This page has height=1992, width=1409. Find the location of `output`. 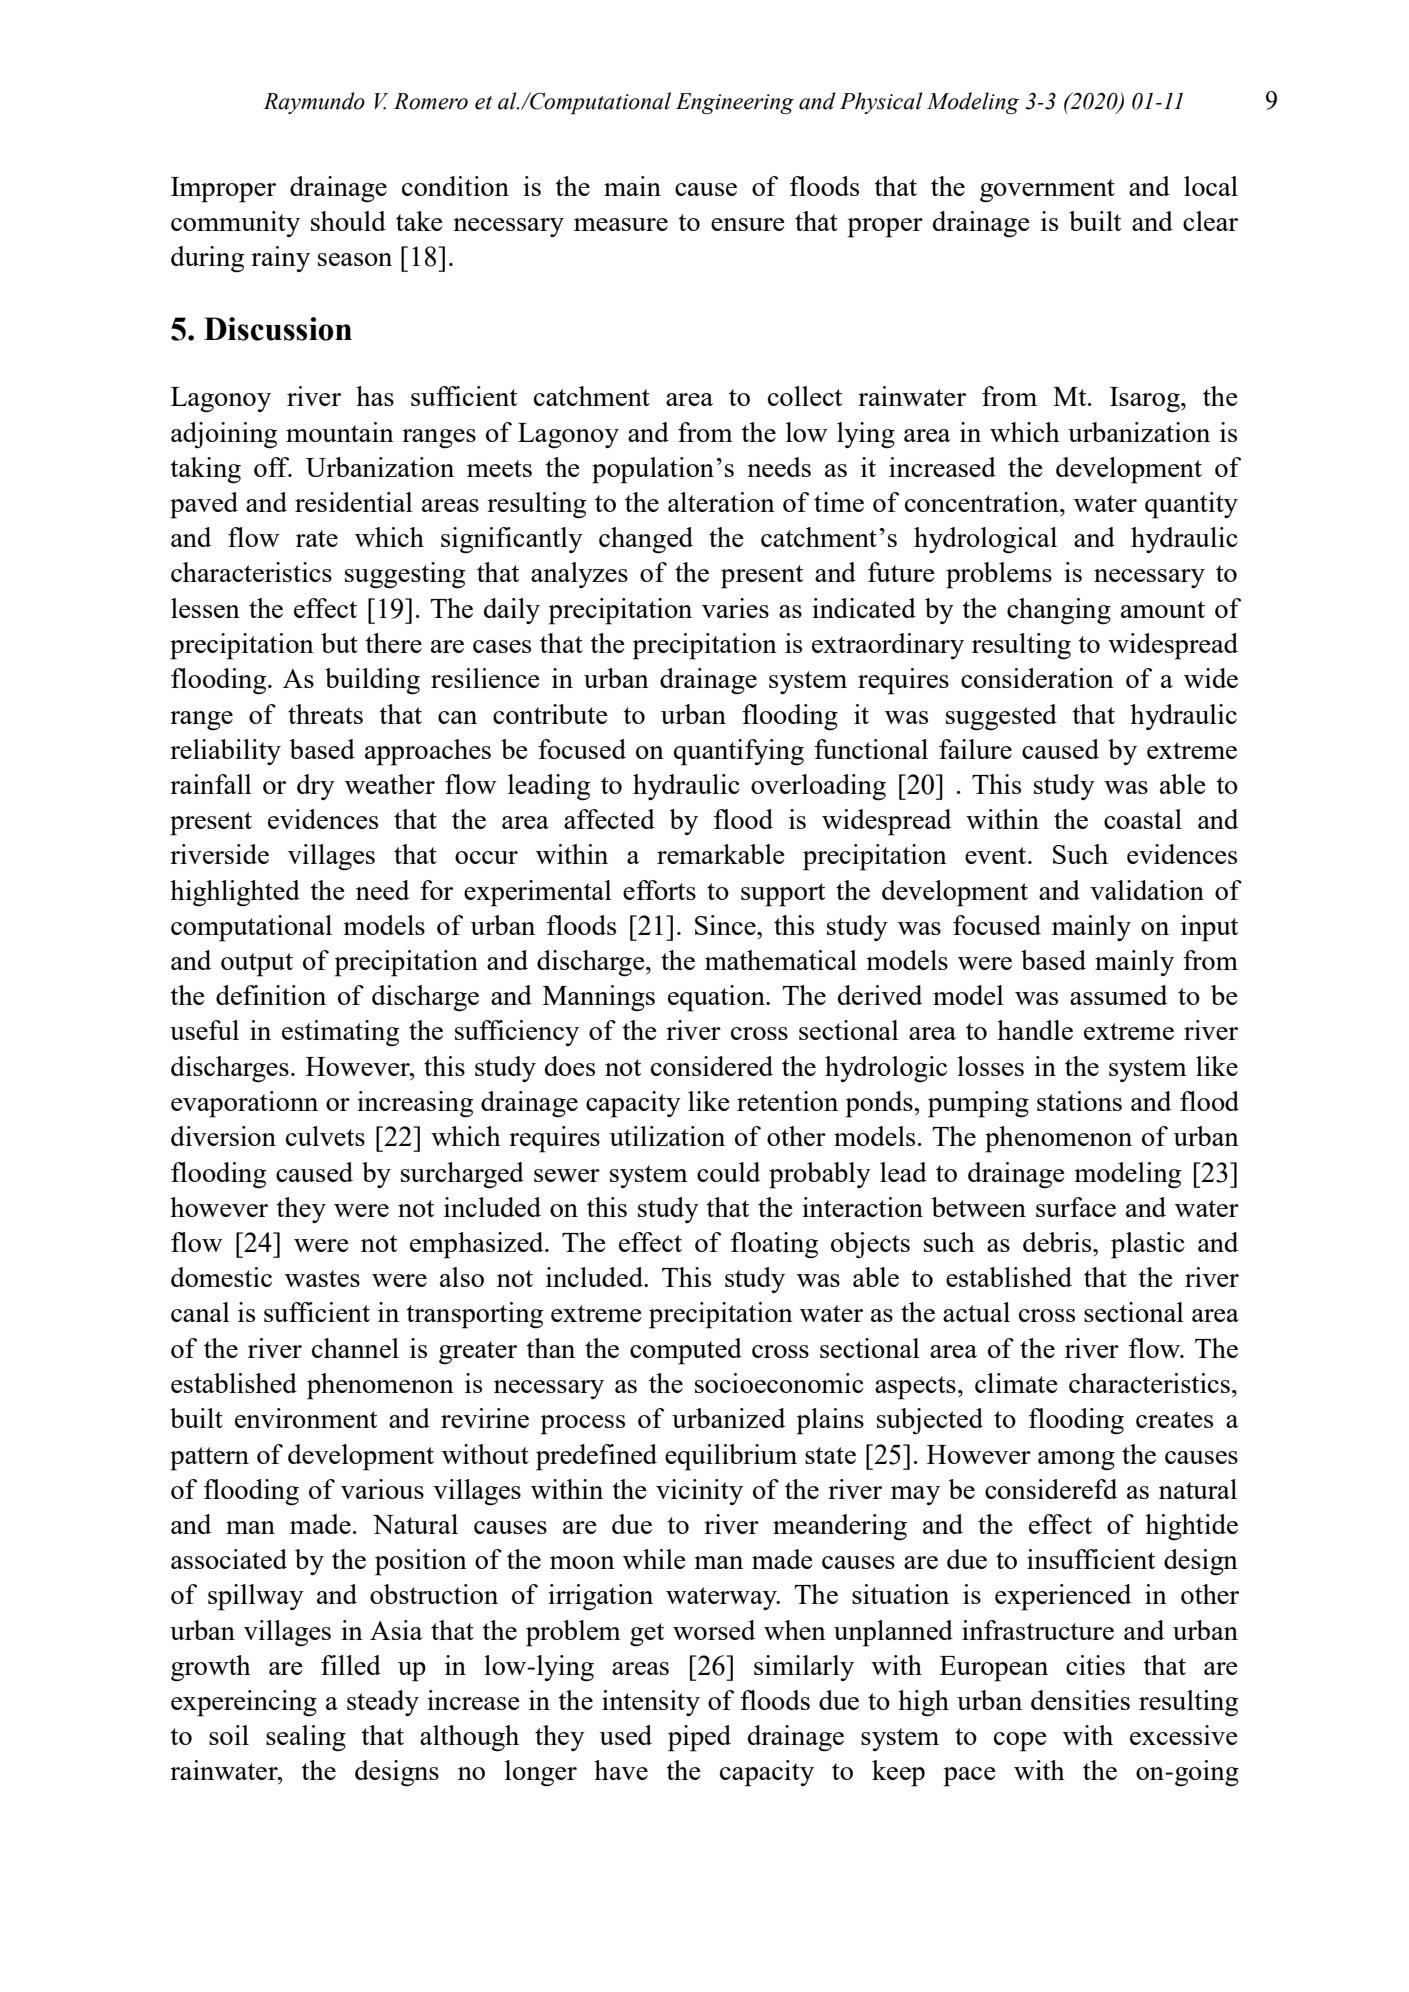

output is located at coordinates (257, 965).
